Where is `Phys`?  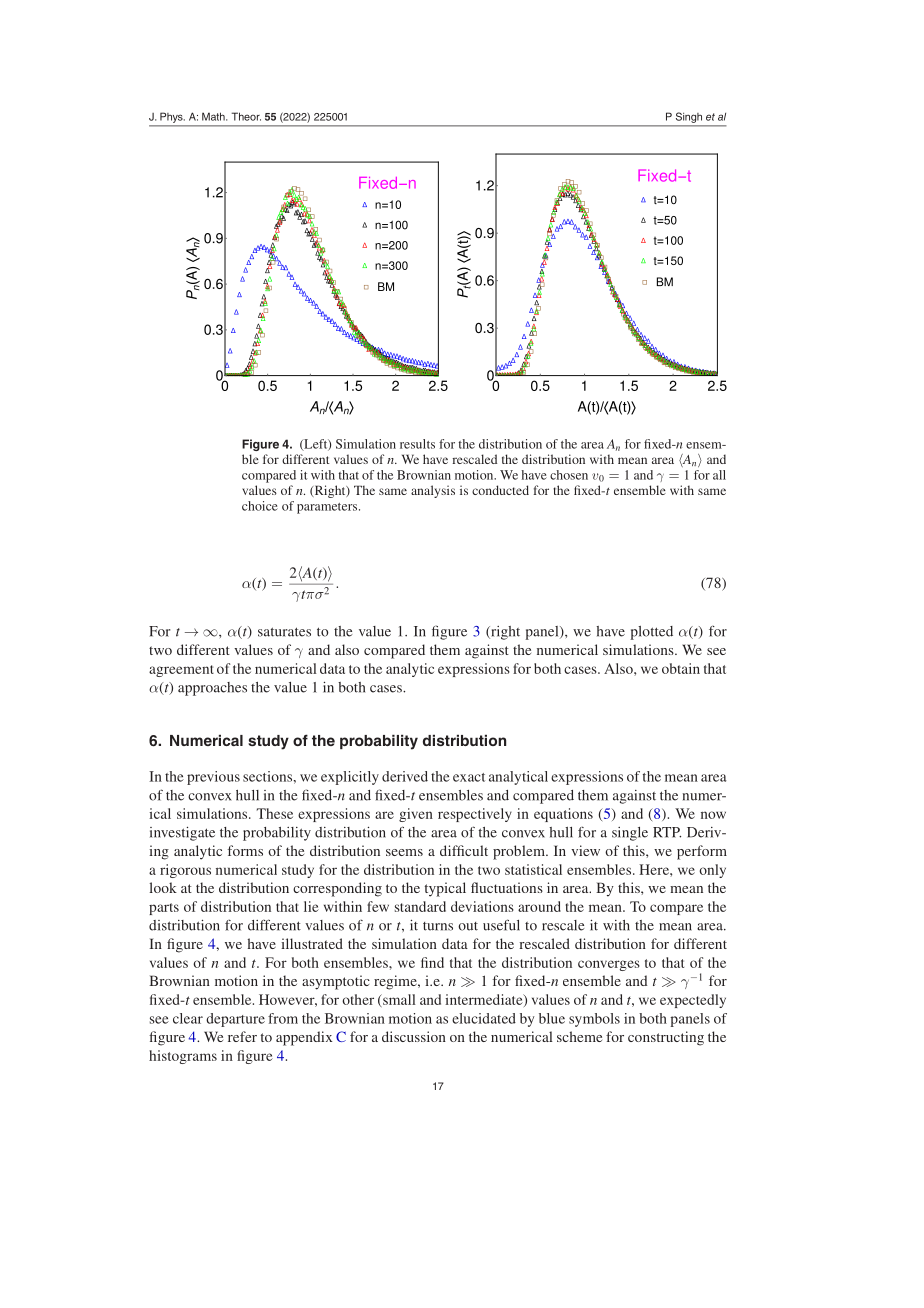 Phys is located at coordinates (172, 118).
